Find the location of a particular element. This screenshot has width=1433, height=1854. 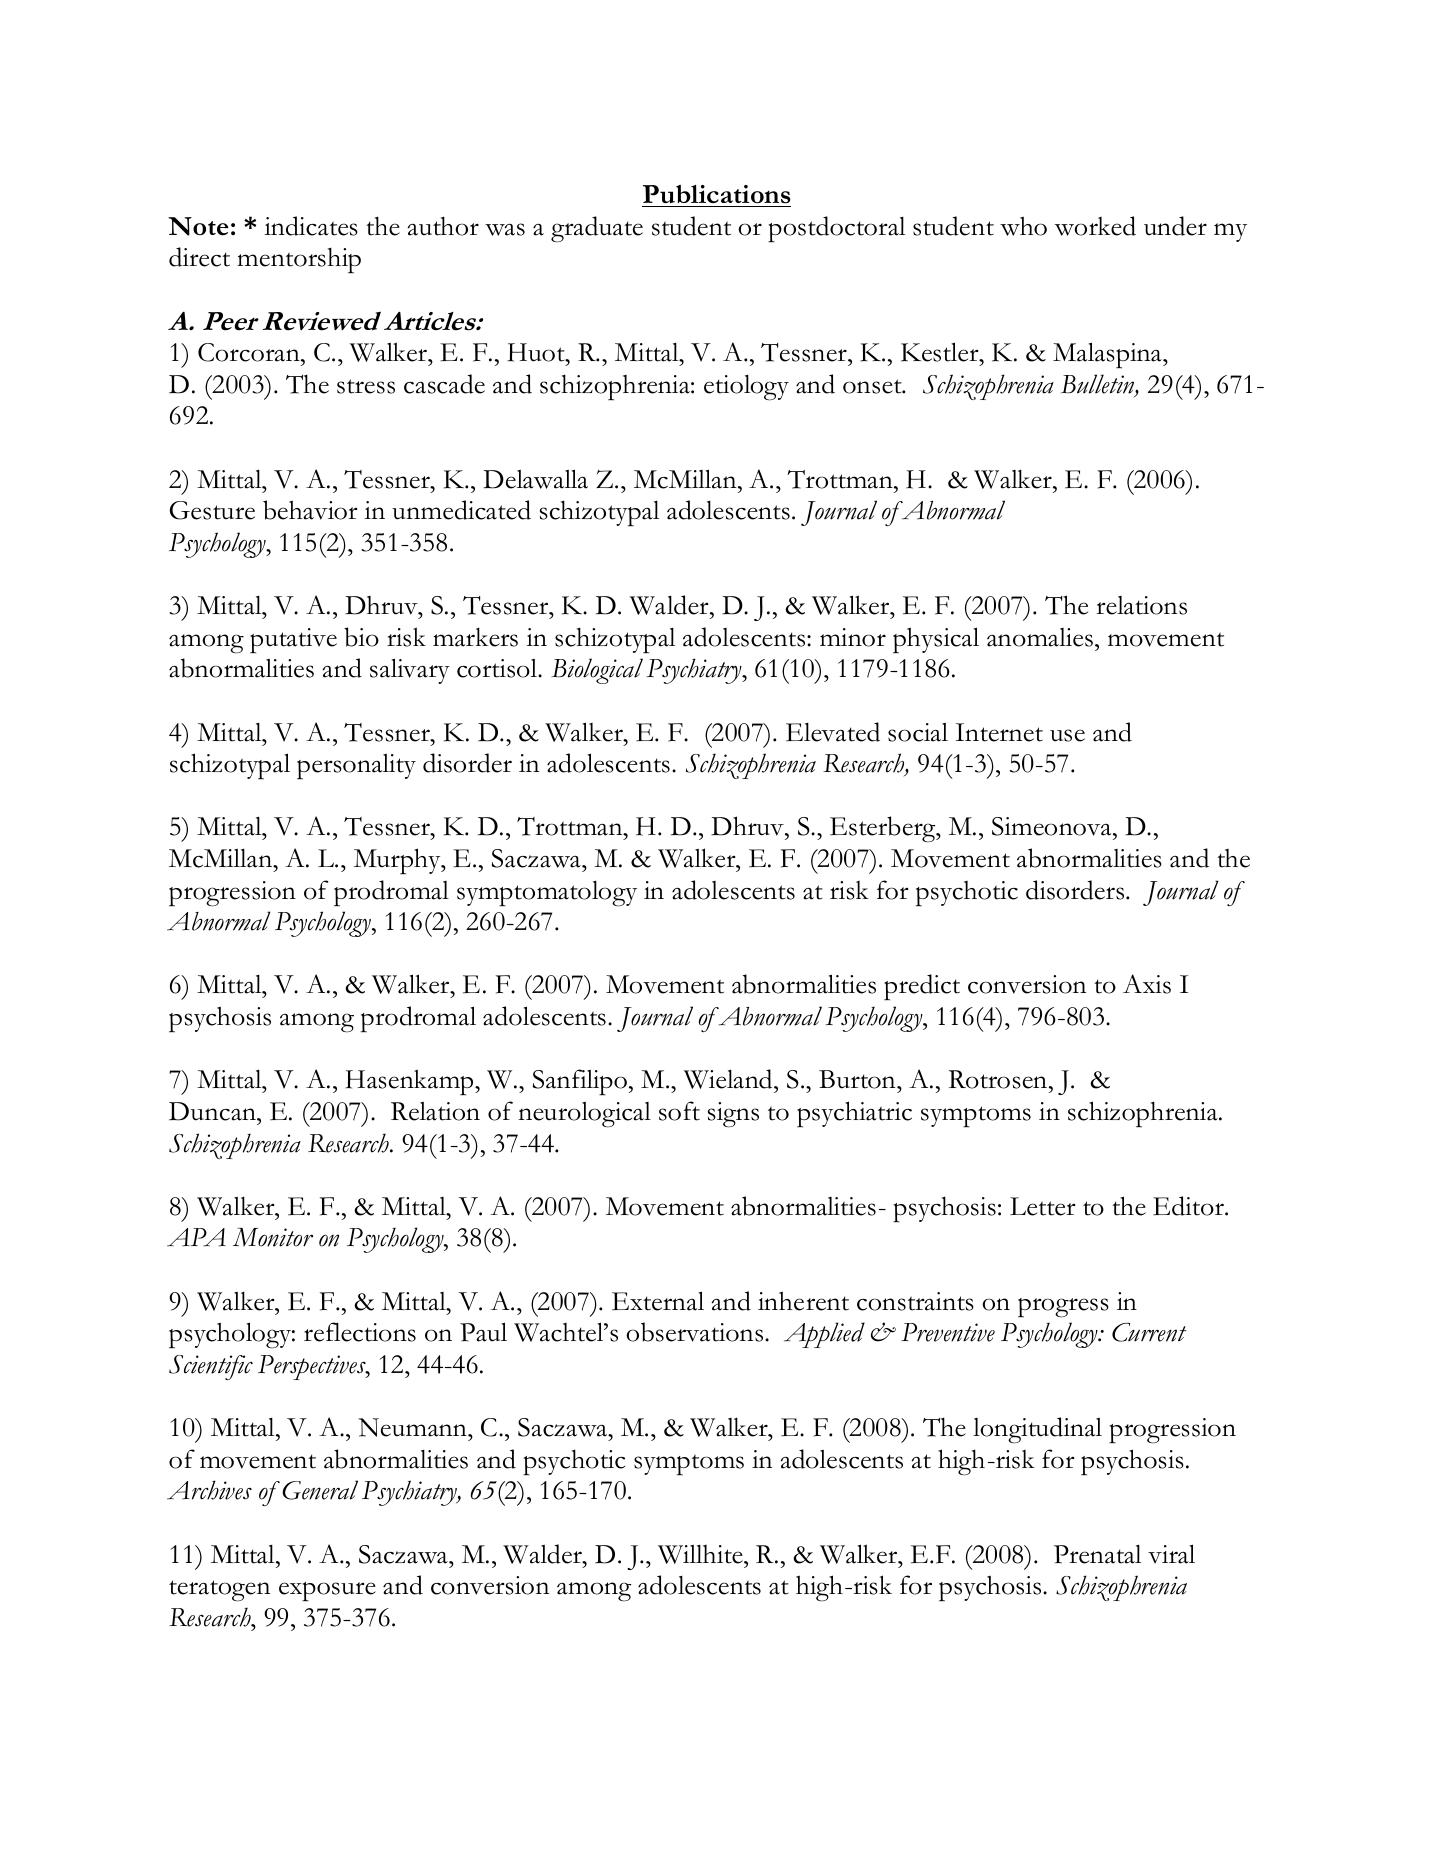

Biological is located at coordinates (597, 671).
